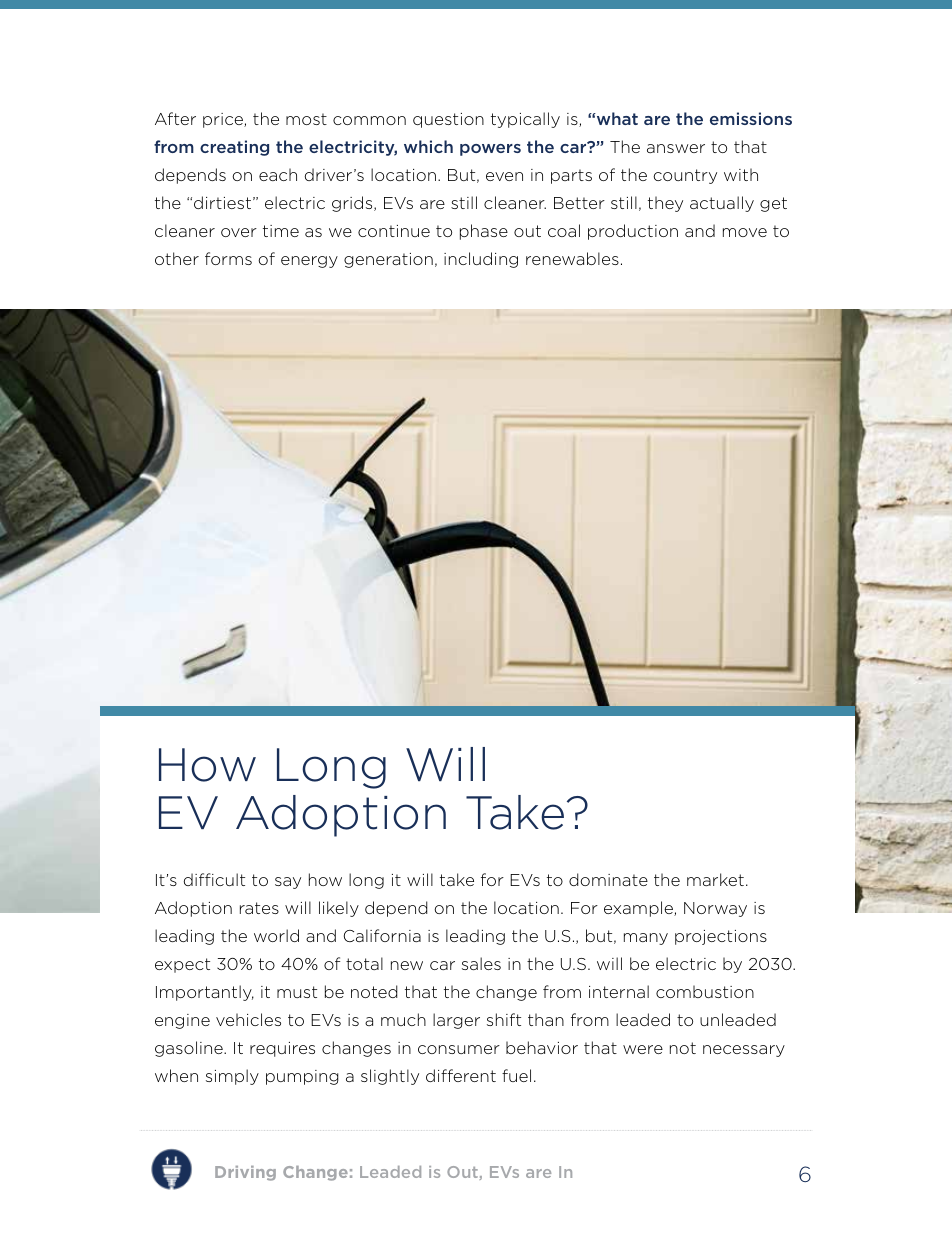  Describe the element at coordinates (228, 258) in the page. I see `forms` at that location.
